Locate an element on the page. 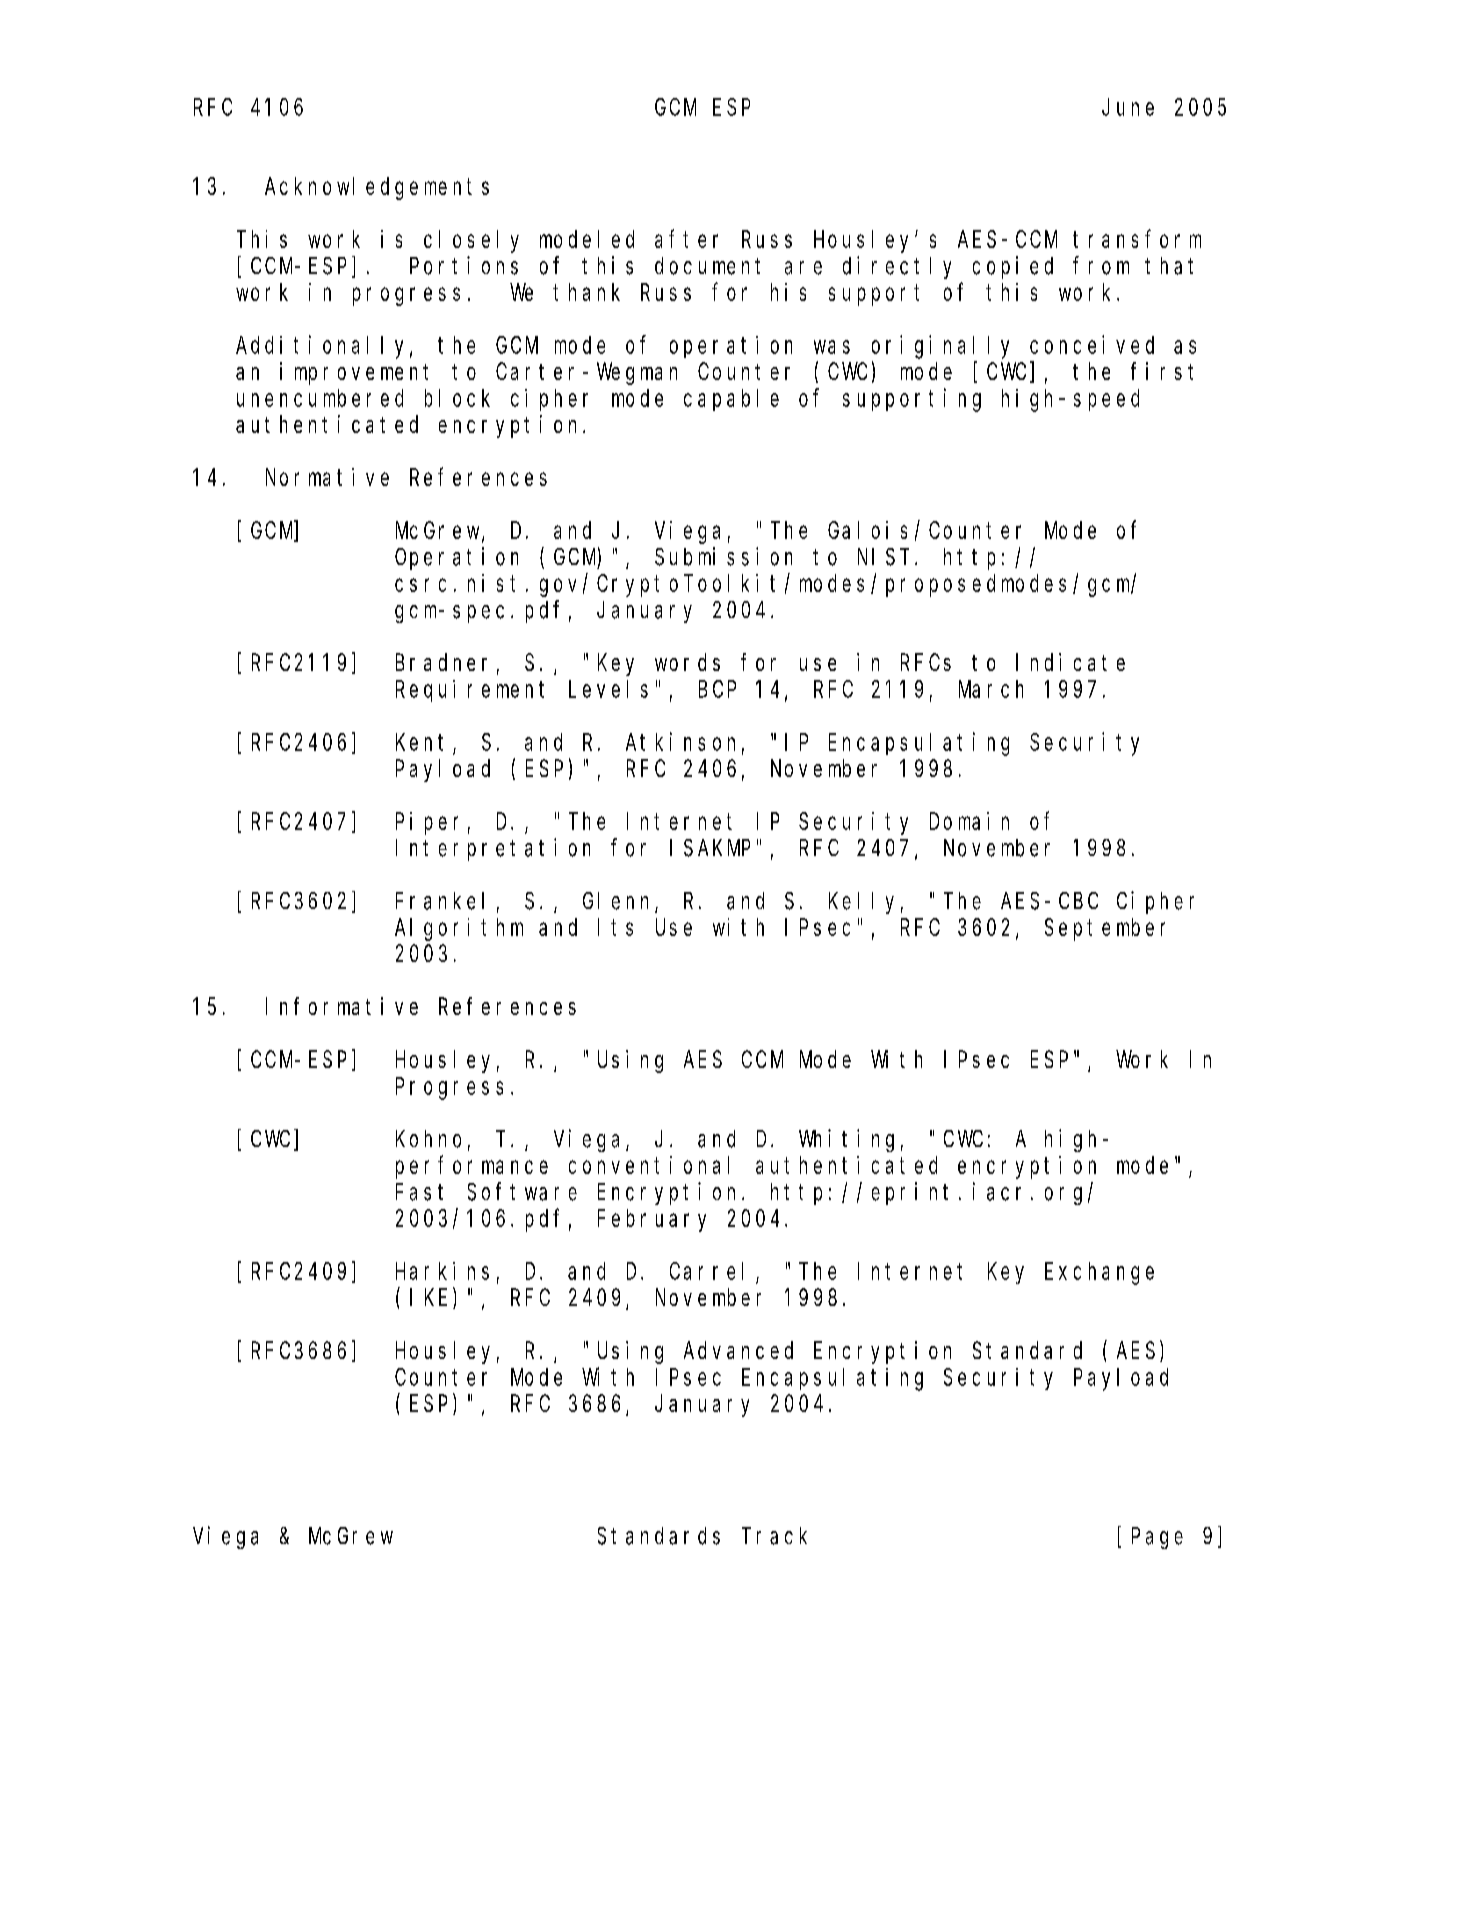  capable is located at coordinates (731, 400).
